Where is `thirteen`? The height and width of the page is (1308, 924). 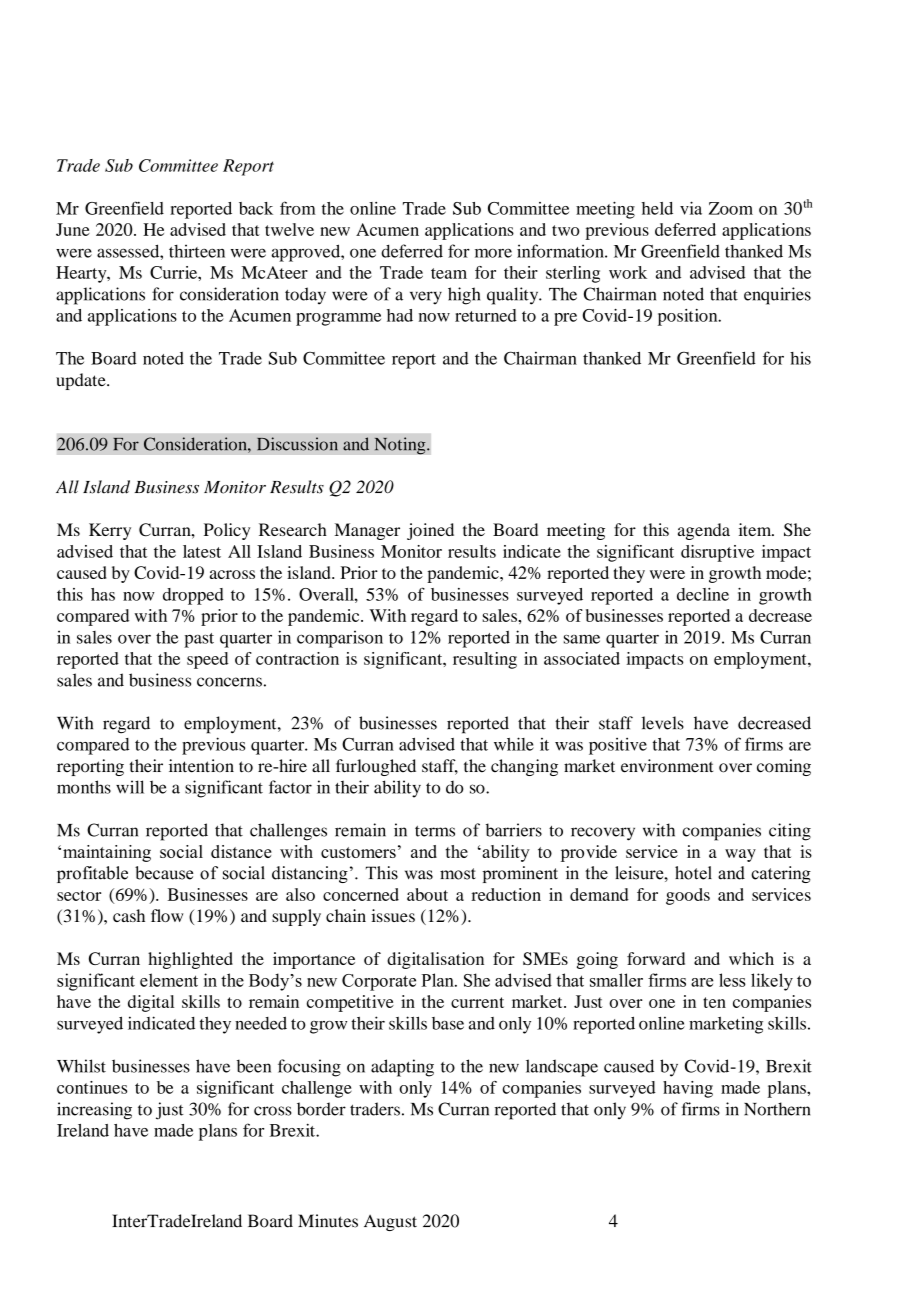
thirteen is located at coordinates (197, 251).
